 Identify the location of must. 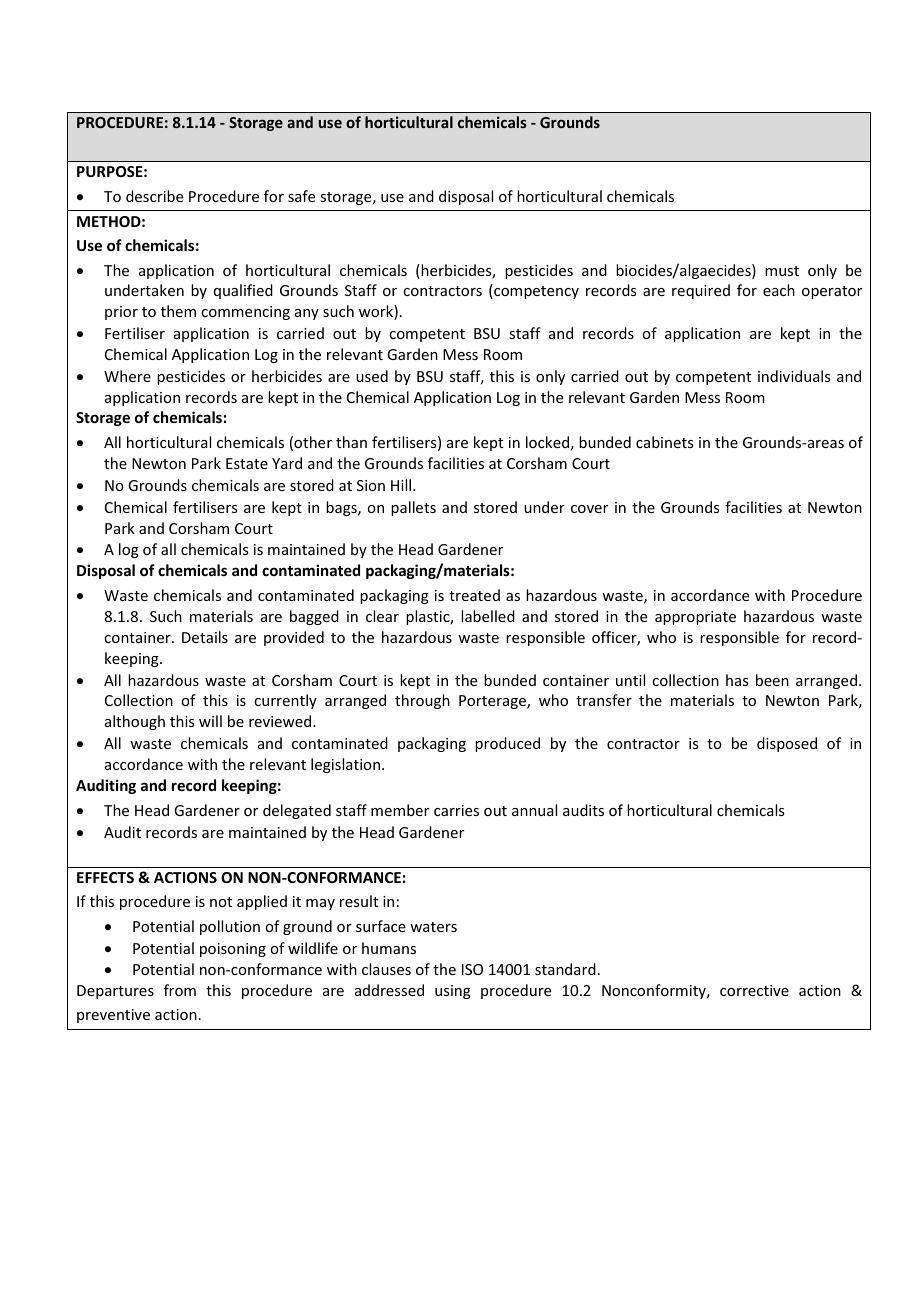
(782, 271).
